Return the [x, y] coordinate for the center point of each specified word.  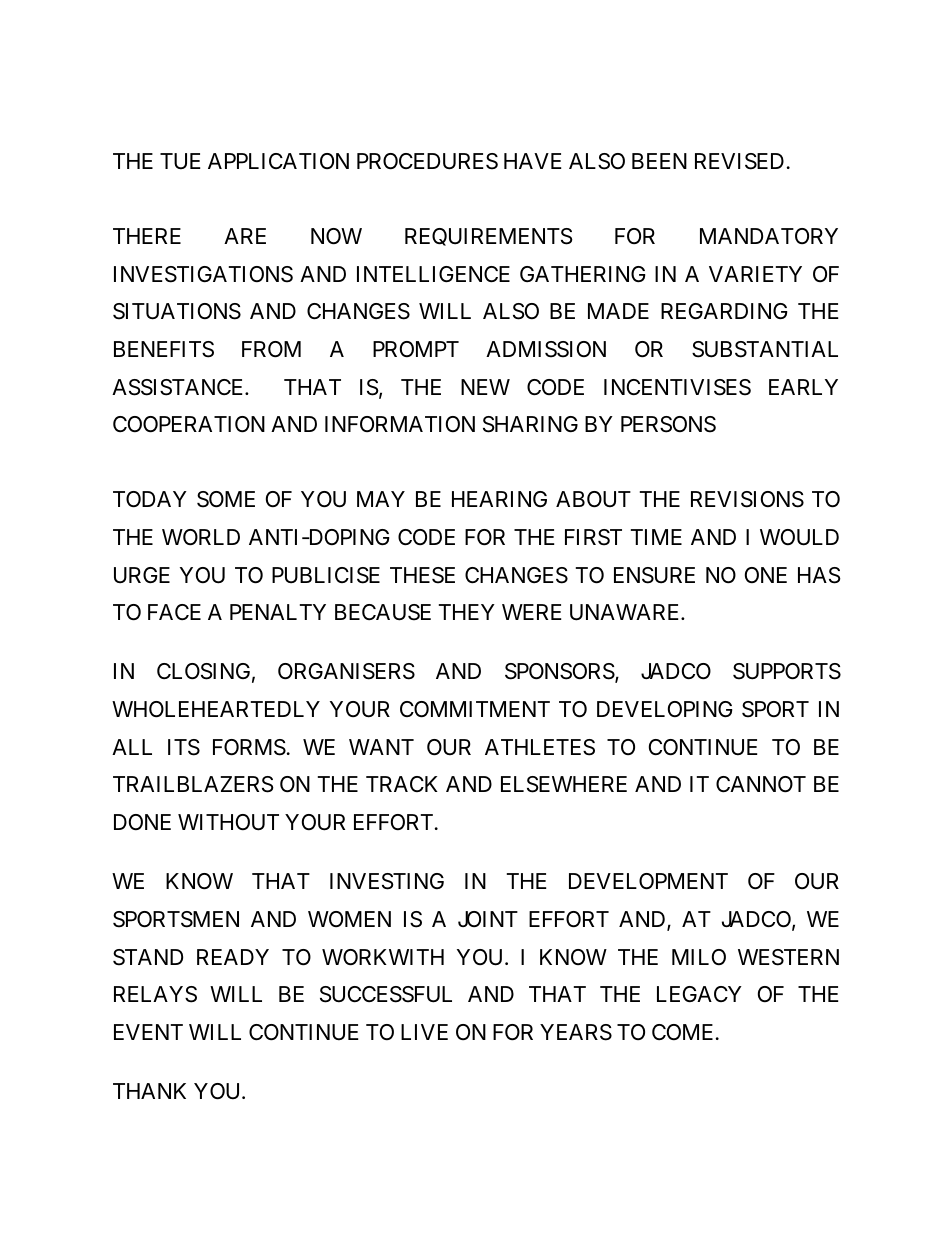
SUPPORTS [787, 671]
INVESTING [387, 881]
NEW [485, 387]
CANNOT [761, 784]
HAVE [533, 161]
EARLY [803, 387]
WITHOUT [228, 822]
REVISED [739, 161]
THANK [149, 1091]
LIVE [424, 1032]
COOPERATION [189, 424]
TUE [180, 161]
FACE [174, 612]
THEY [467, 612]
